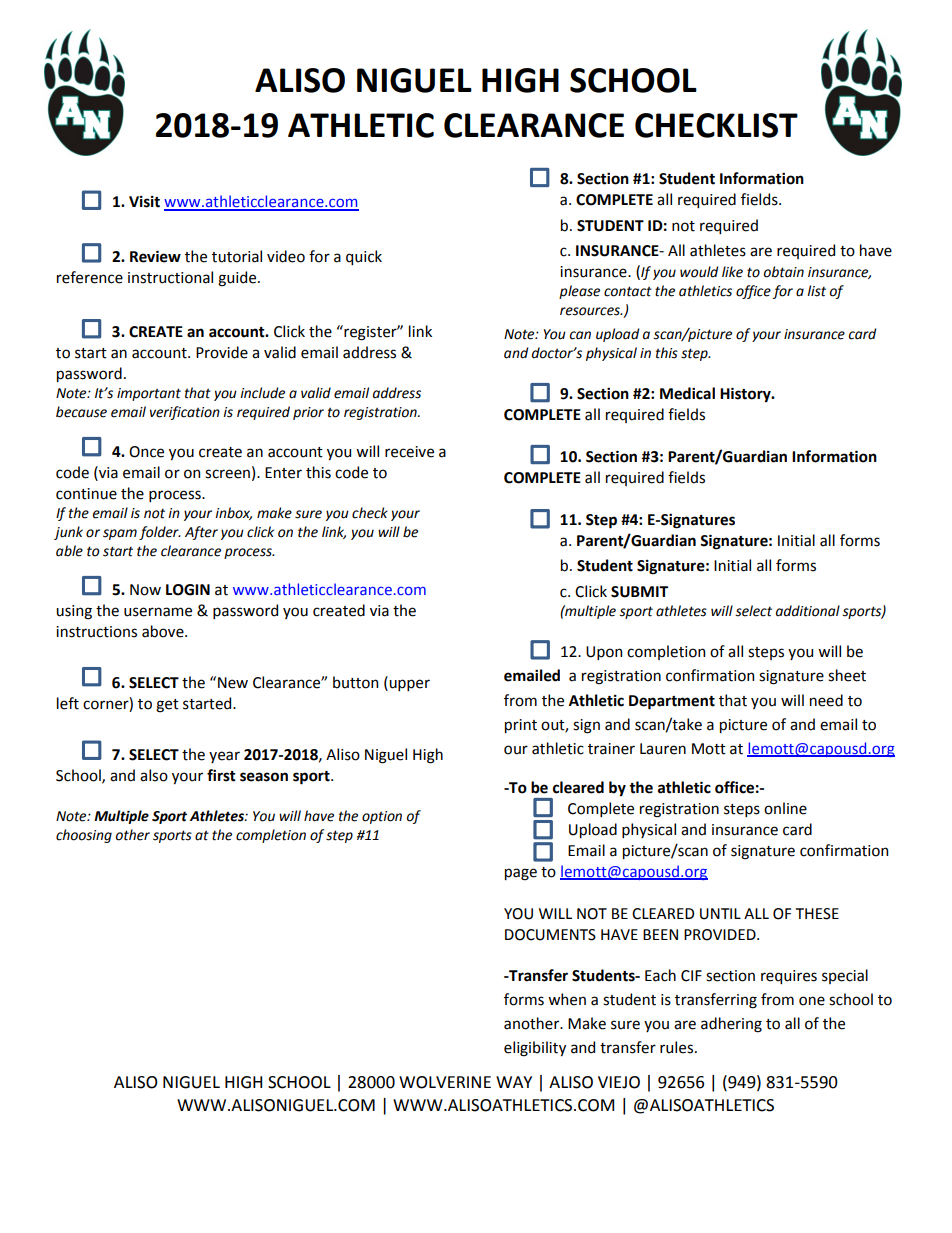 The width and height of the screenshot is (952, 1233). Describe the element at coordinates (409, 452) in the screenshot. I see `receive` at that location.
